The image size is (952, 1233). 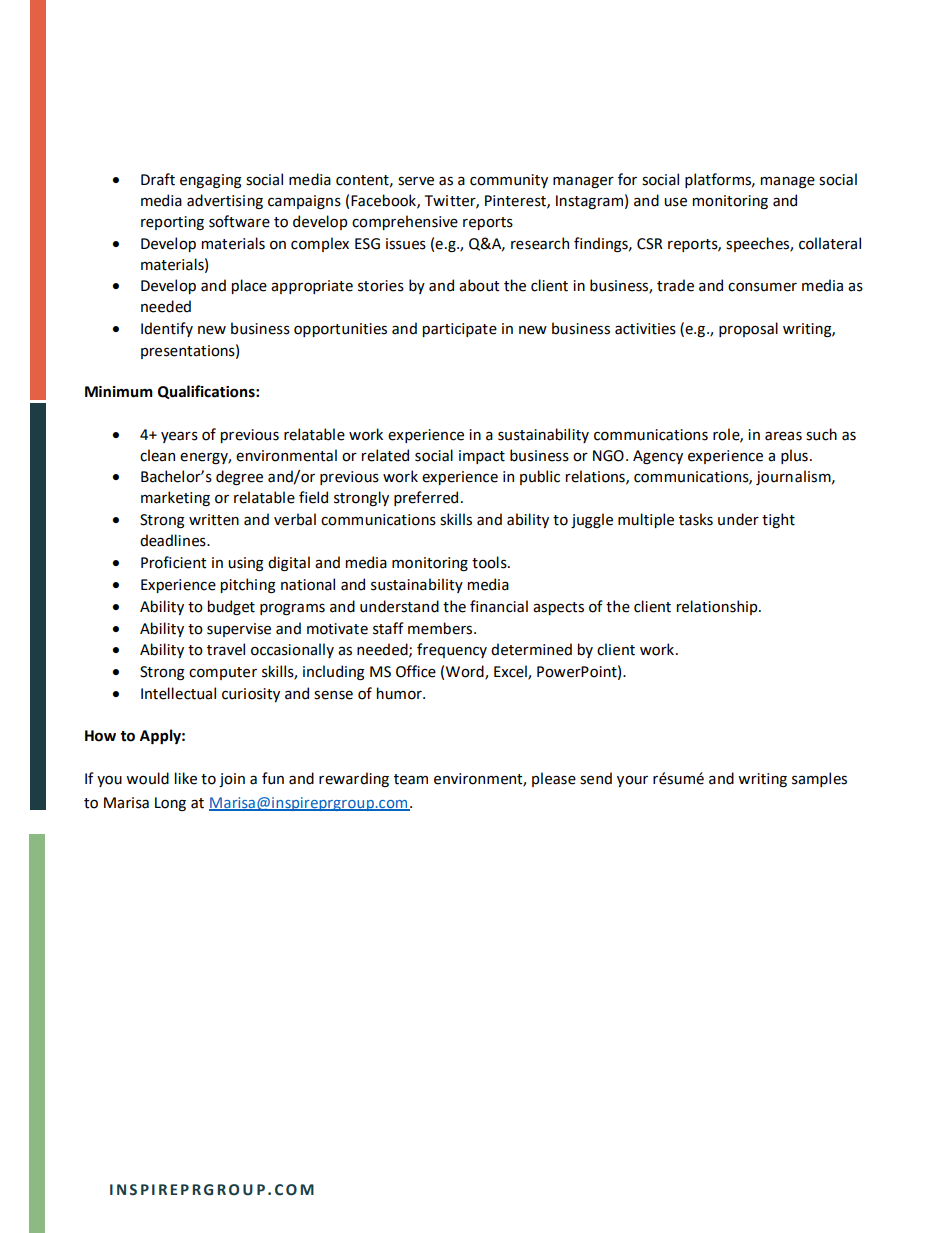 What do you see at coordinates (675, 202) in the screenshot?
I see `use` at bounding box center [675, 202].
